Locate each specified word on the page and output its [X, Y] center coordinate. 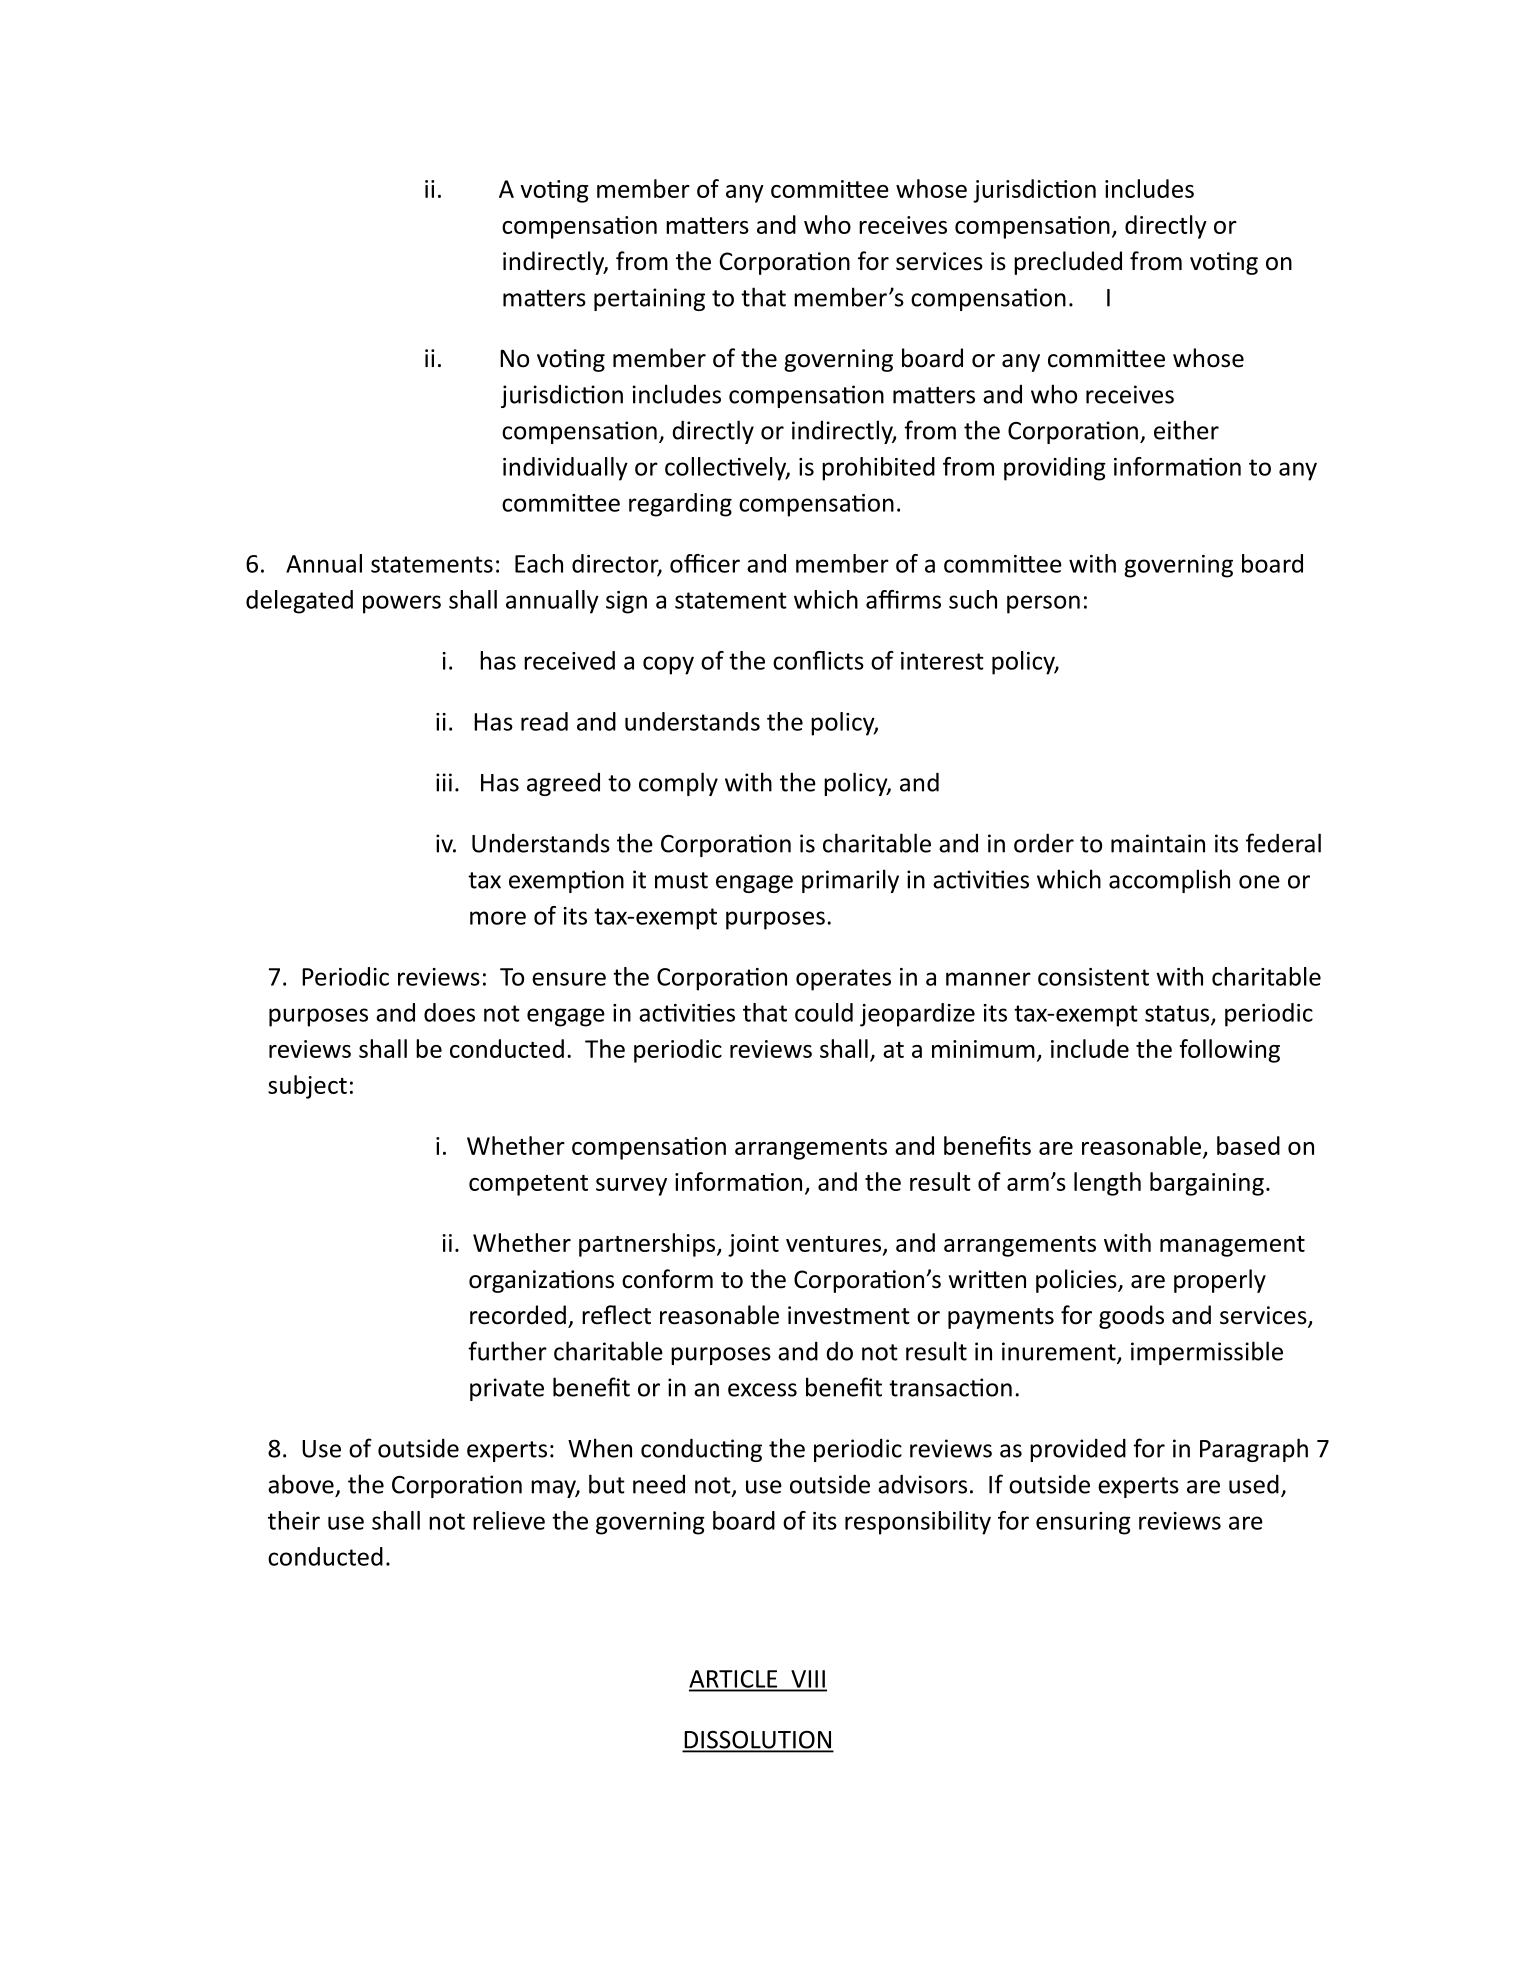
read [544, 721]
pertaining [649, 299]
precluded [1068, 263]
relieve [509, 1520]
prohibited [878, 469]
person [1043, 604]
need [659, 1484]
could [824, 1012]
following [1230, 1051]
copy [668, 665]
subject [307, 1087]
